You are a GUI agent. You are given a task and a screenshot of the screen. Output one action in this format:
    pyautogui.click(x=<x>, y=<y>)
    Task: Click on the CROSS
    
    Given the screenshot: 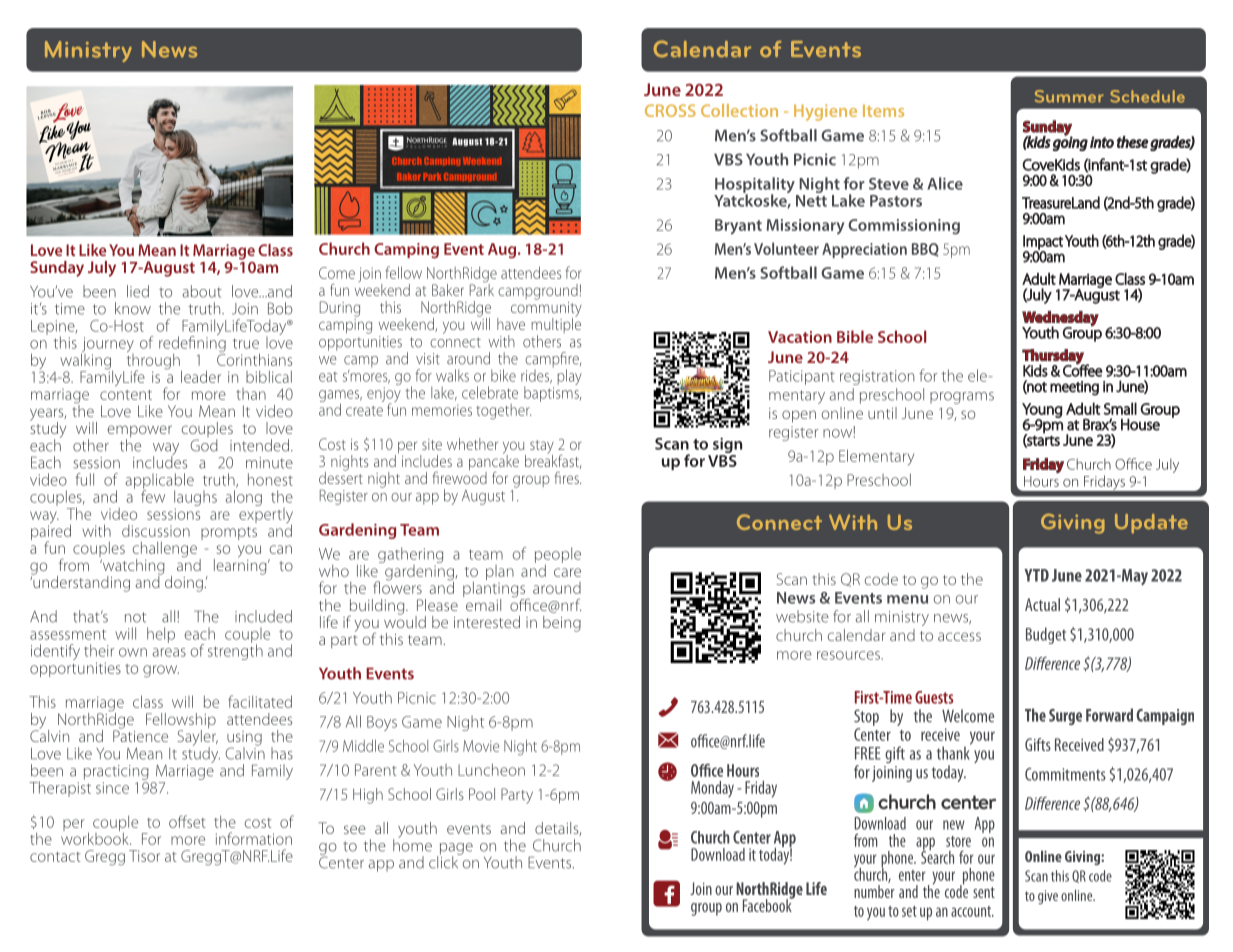 What is the action you would take?
    pyautogui.click(x=670, y=110)
